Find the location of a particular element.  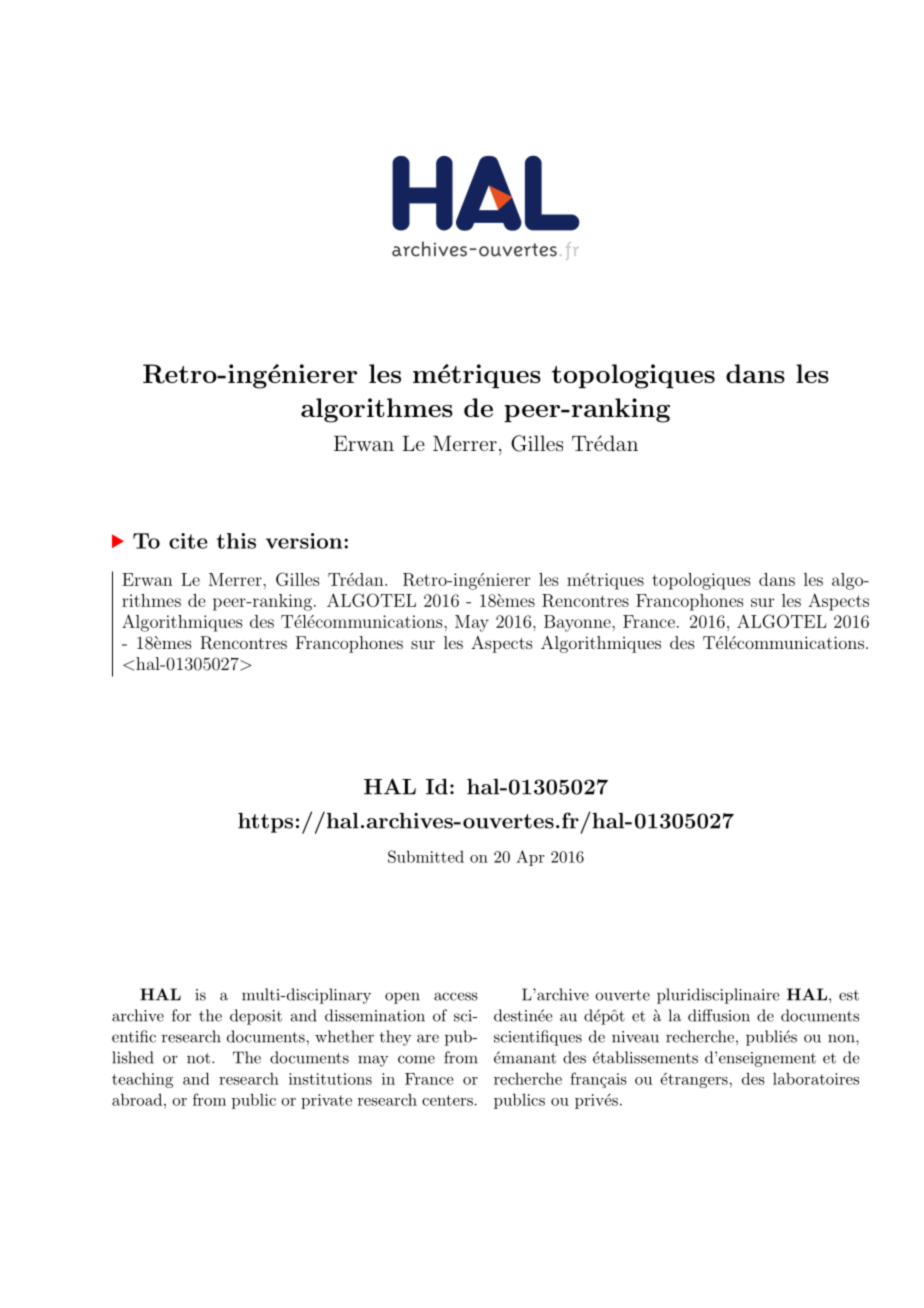

Submitted is located at coordinates (426, 856).
